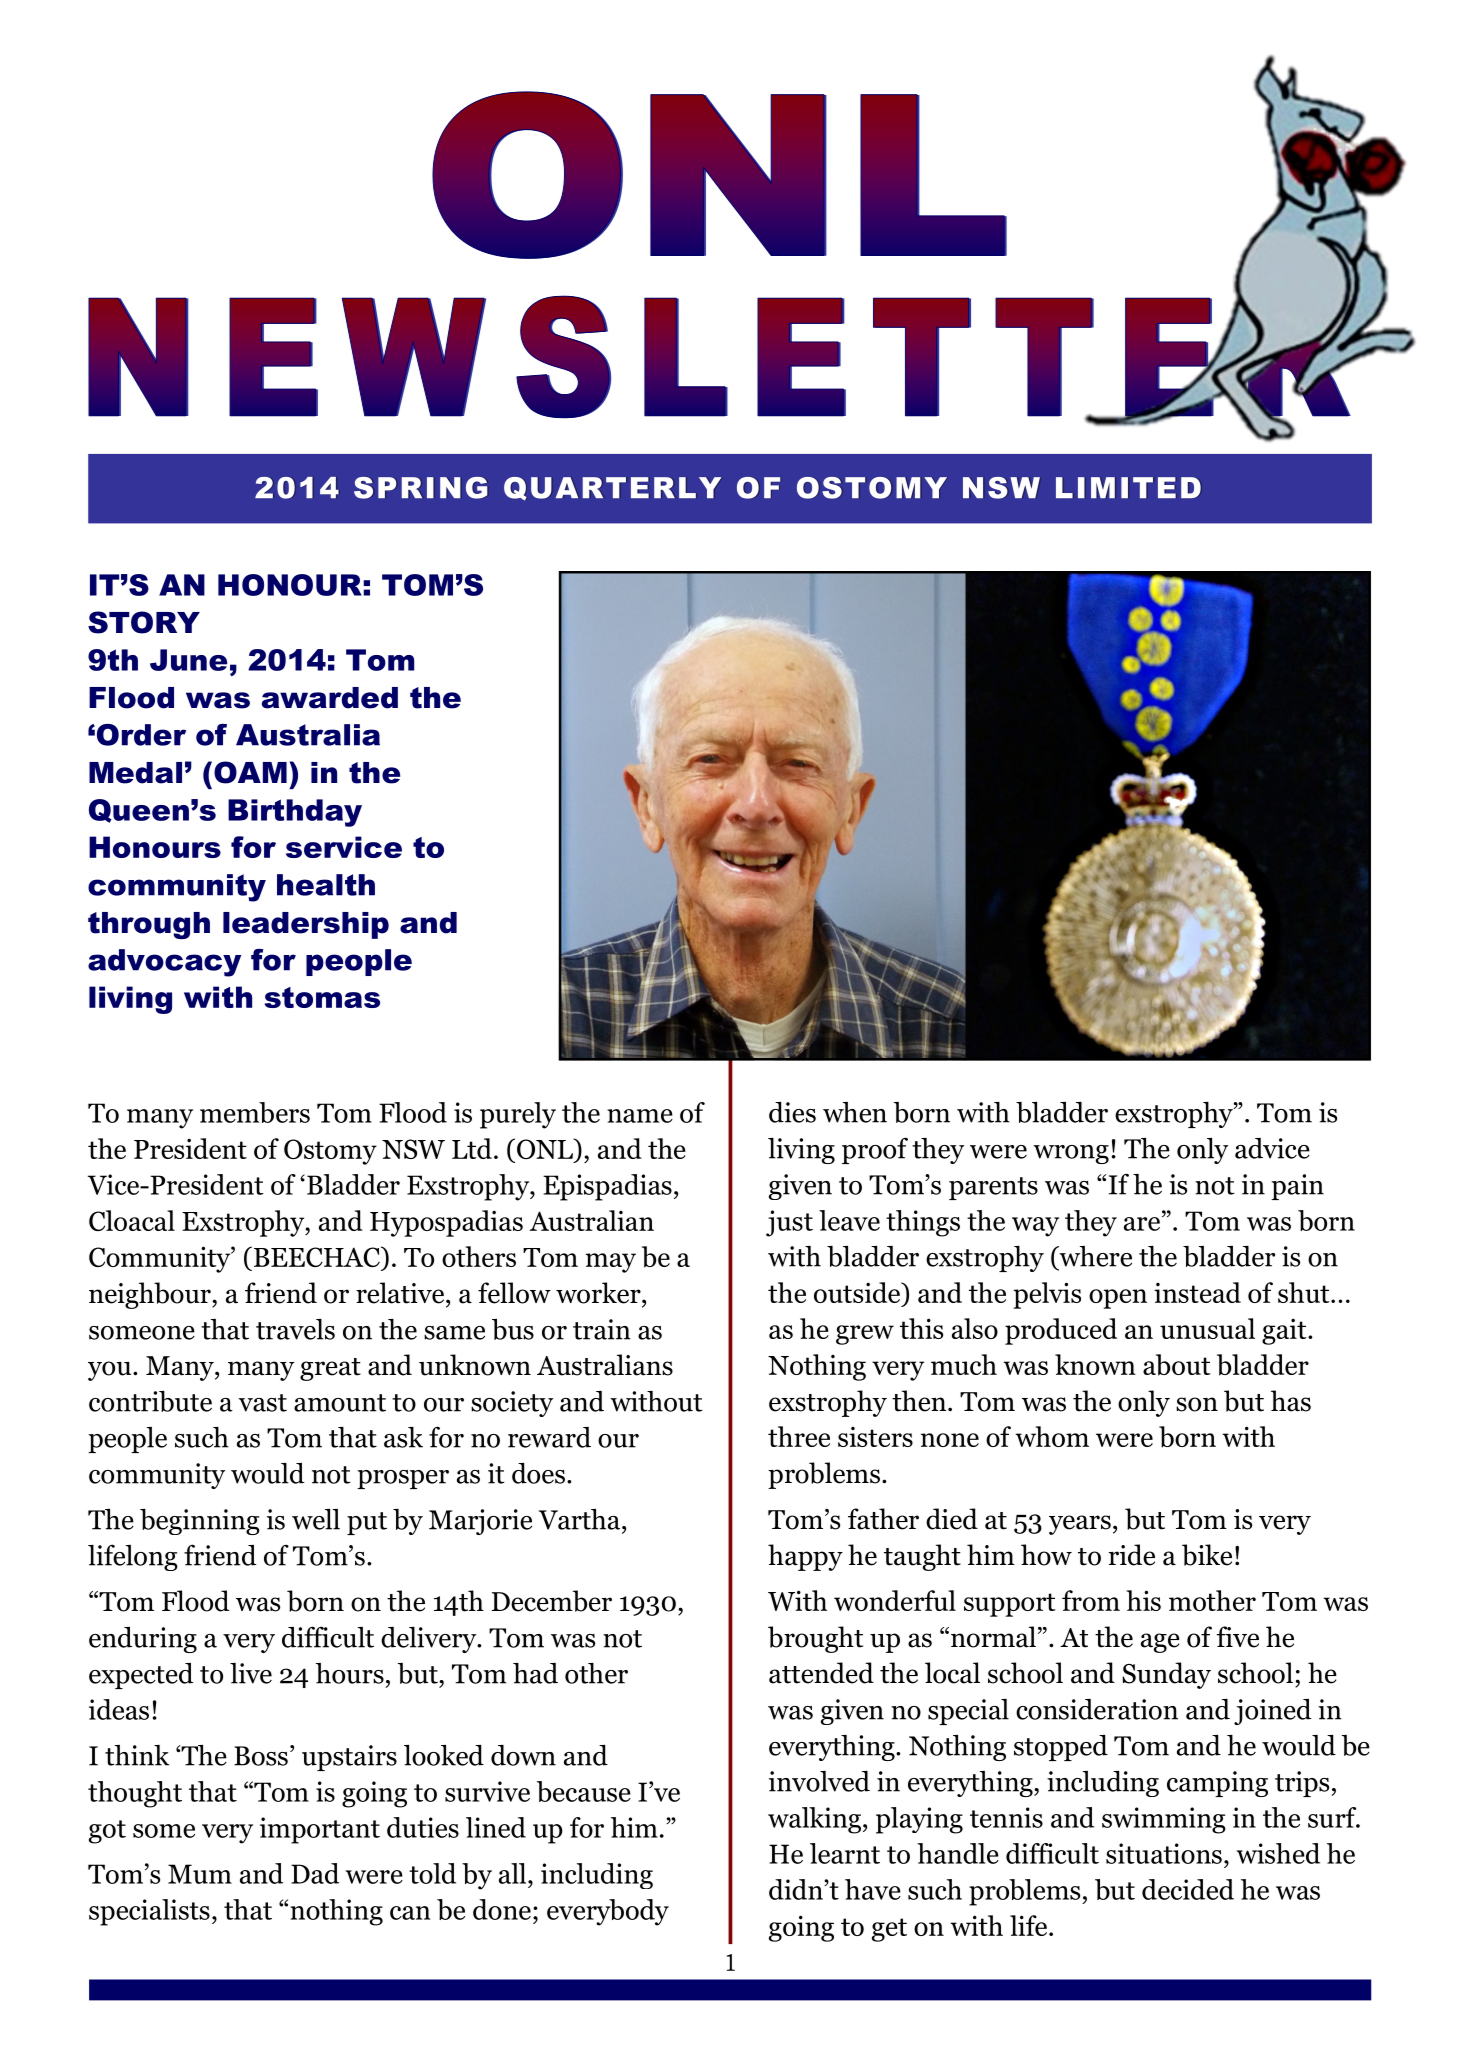 Image resolution: width=1460 pixels, height=2065 pixels. Describe the element at coordinates (612, 489) in the screenshot. I see `QUARTERLY` at that location.
